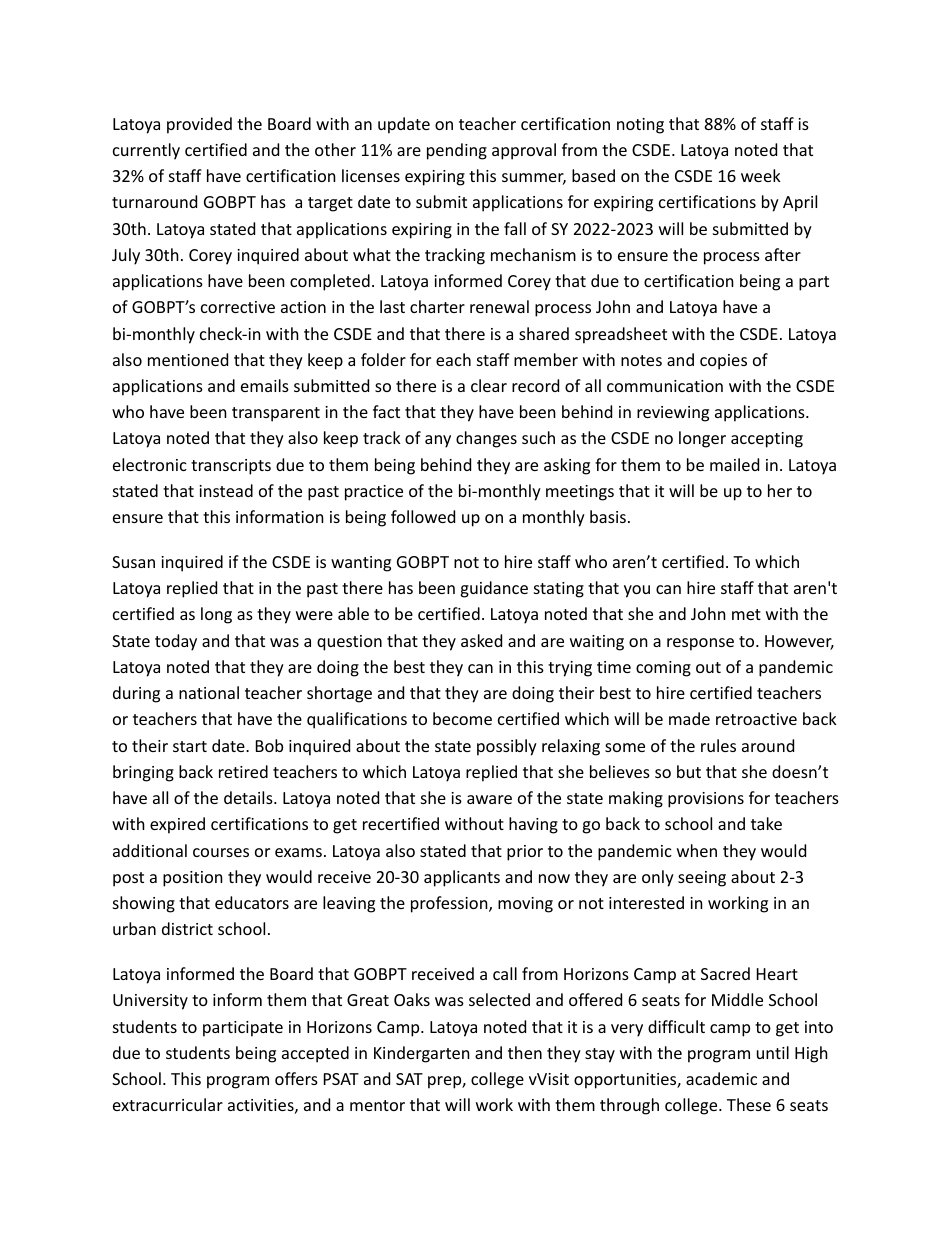  What do you see at coordinates (199, 125) in the screenshot?
I see `provided` at bounding box center [199, 125].
